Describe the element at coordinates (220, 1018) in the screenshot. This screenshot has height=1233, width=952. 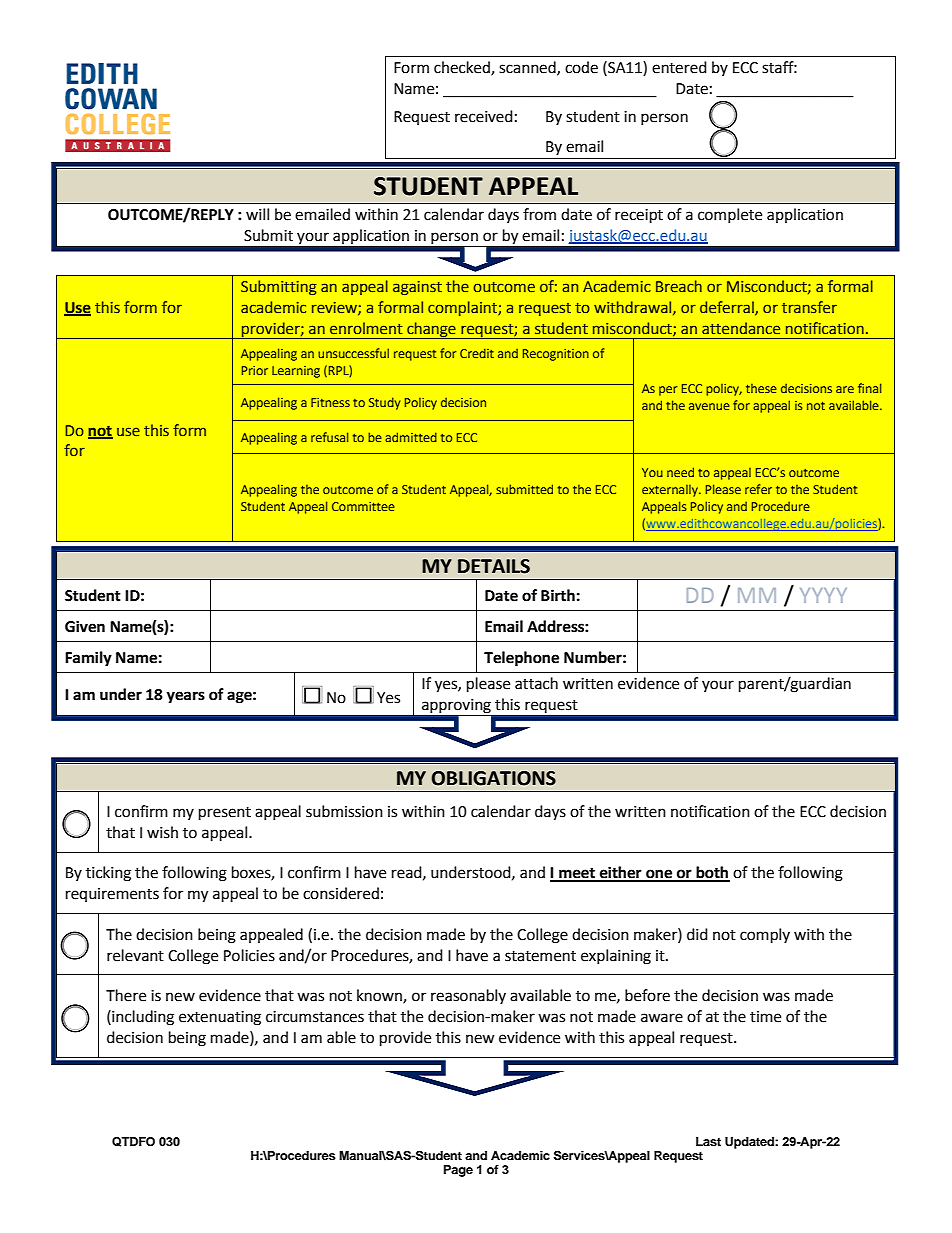
I see `extenuating` at that location.
